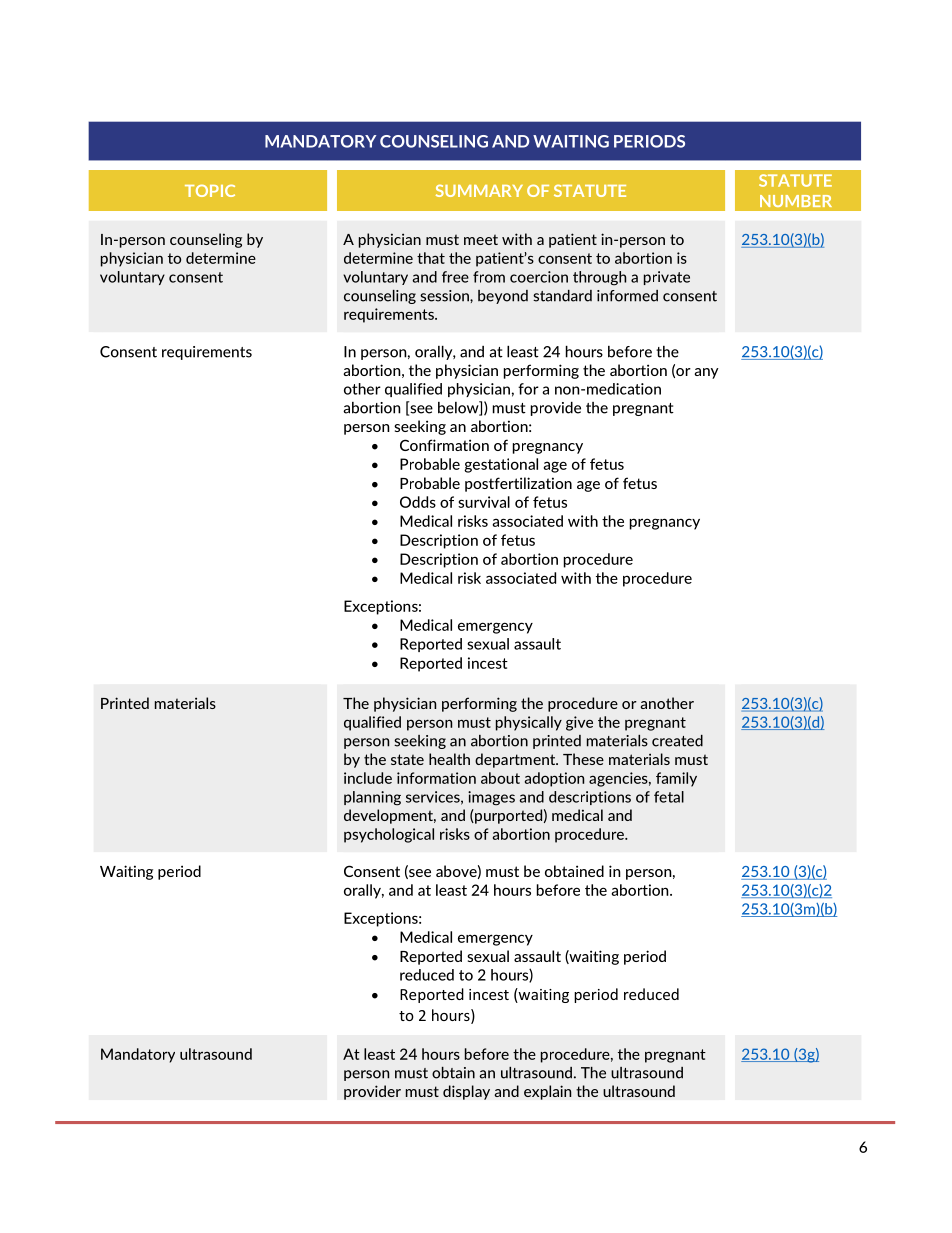  What do you see at coordinates (481, 239) in the image?
I see `meet` at bounding box center [481, 239].
